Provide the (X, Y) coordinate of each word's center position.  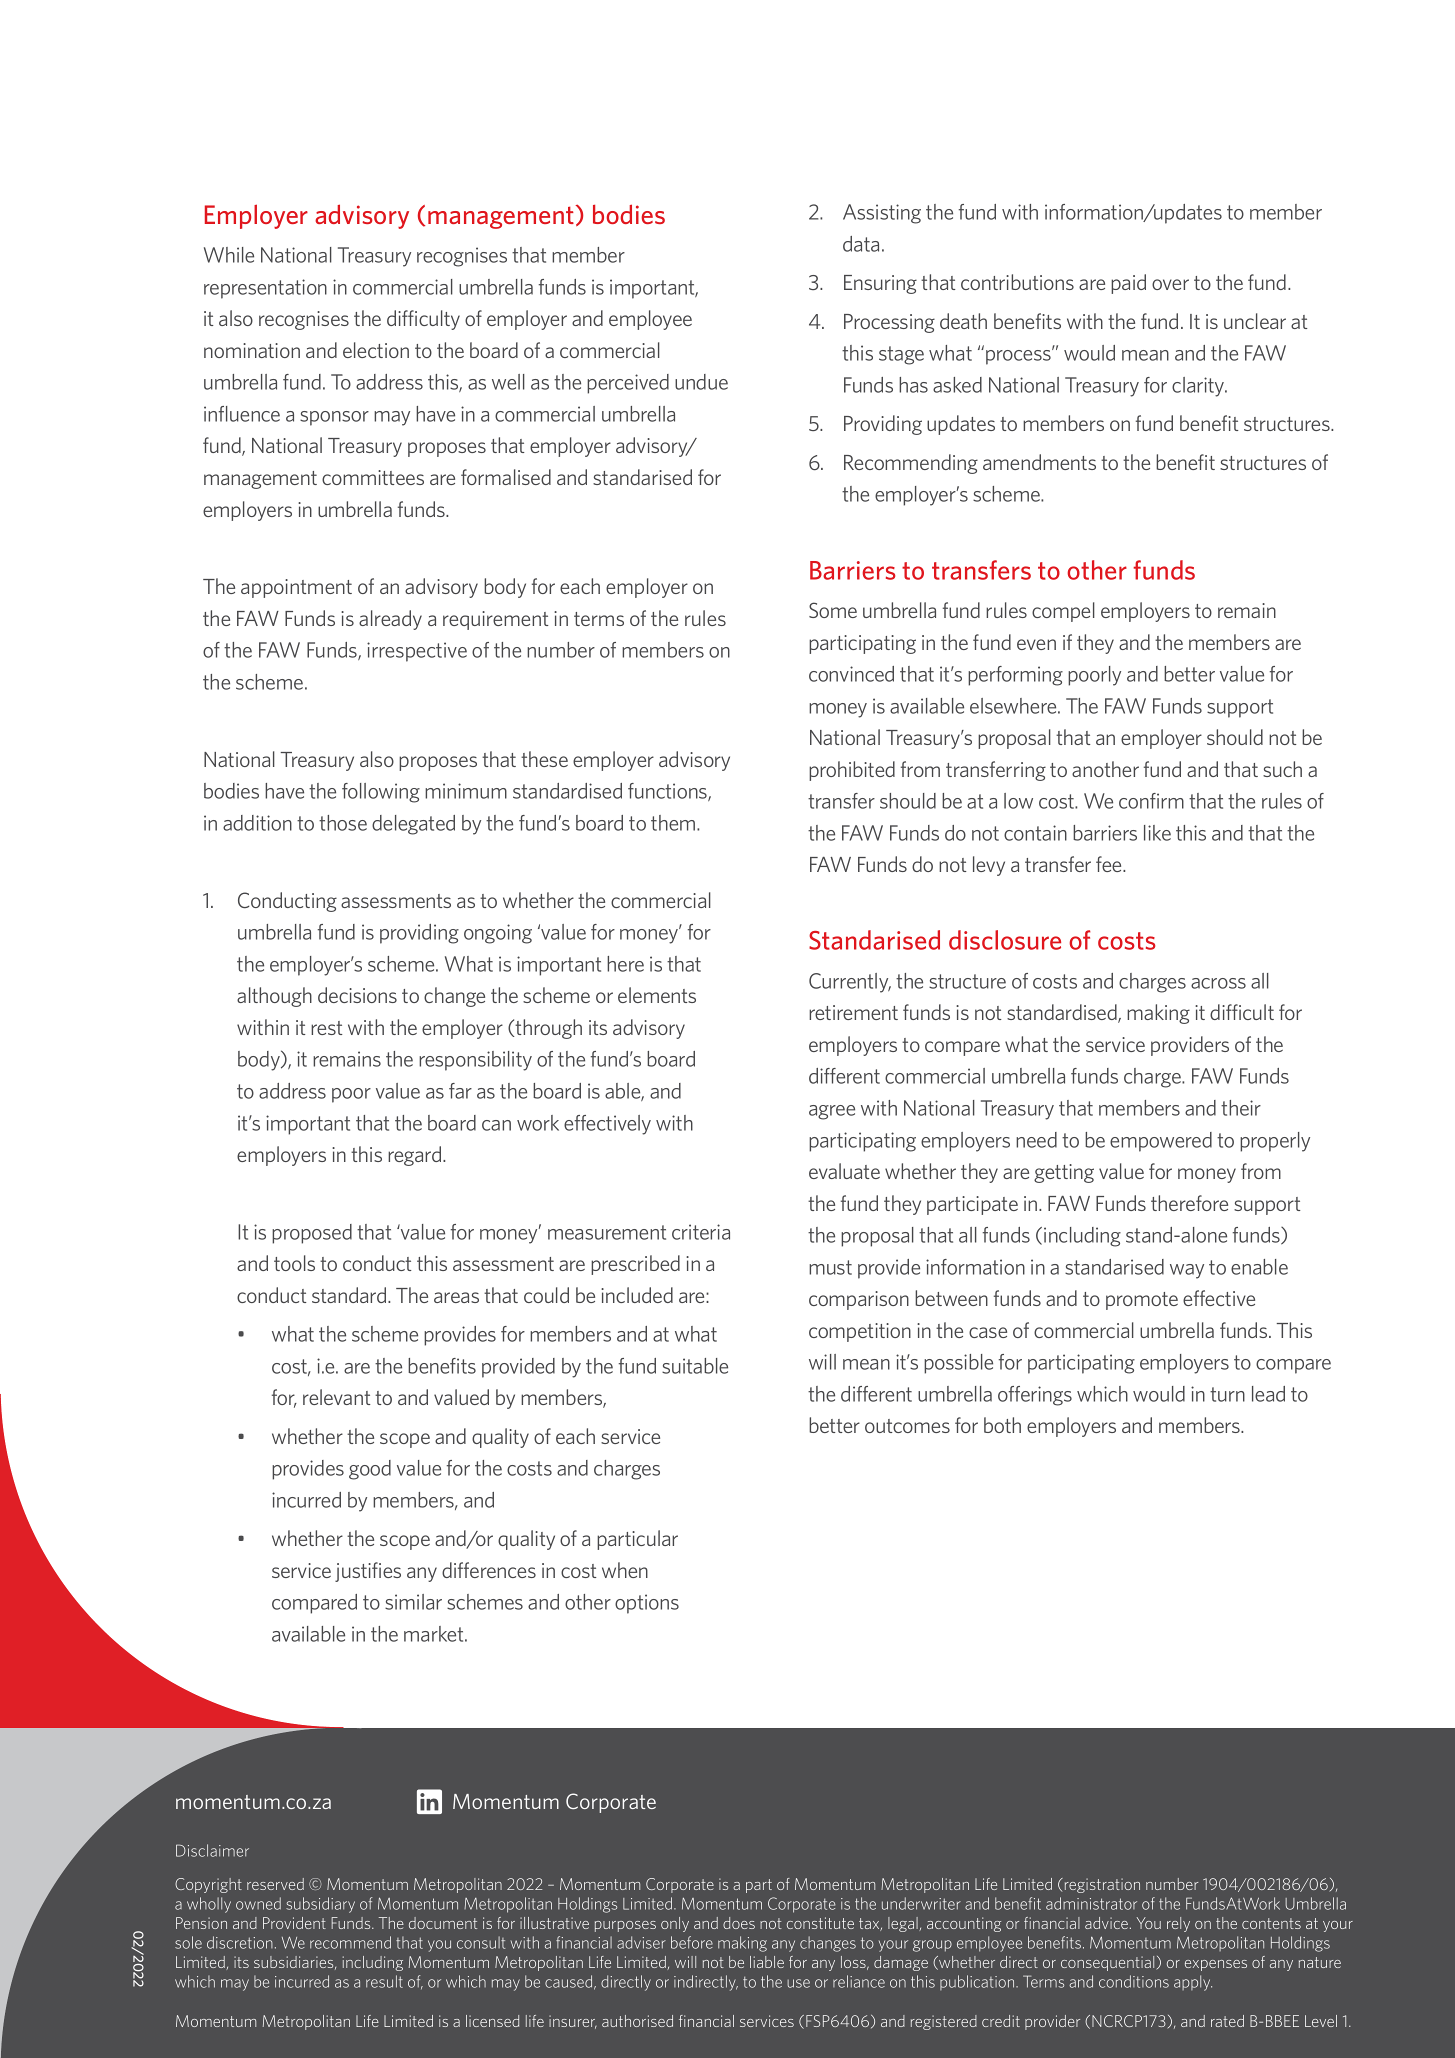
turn (1227, 1394)
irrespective (417, 652)
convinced (851, 674)
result (384, 1981)
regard (416, 1156)
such (1282, 769)
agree (832, 1112)
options (647, 1604)
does (739, 1923)
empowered (1161, 1142)
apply (1193, 1983)
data (861, 244)
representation (265, 289)
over (1170, 284)
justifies (368, 1572)
